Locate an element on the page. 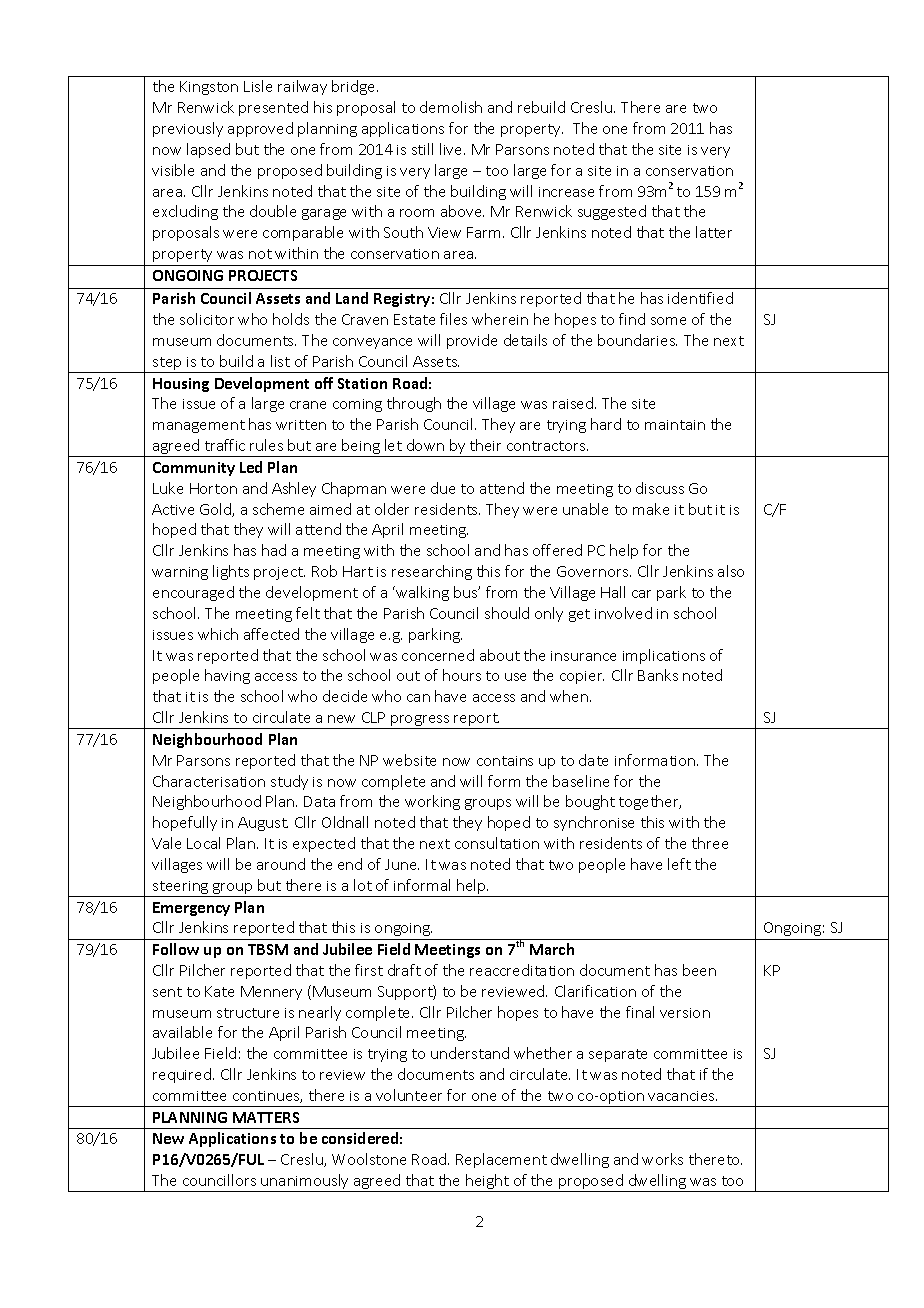 The image size is (924, 1308). which is located at coordinates (218, 634).
